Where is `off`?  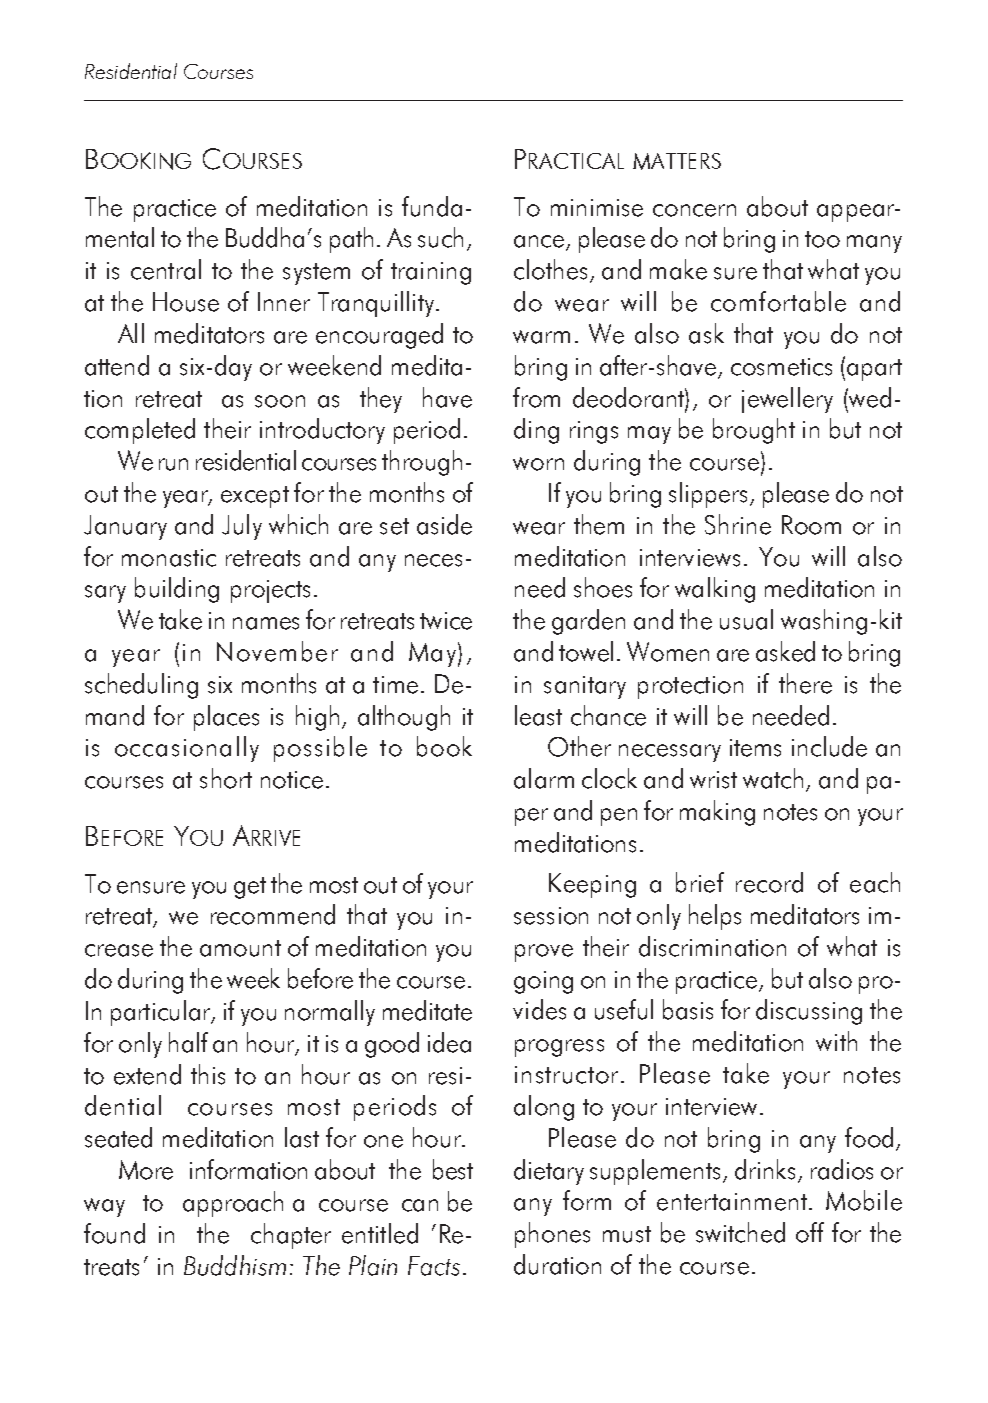
off is located at coordinates (810, 1232).
